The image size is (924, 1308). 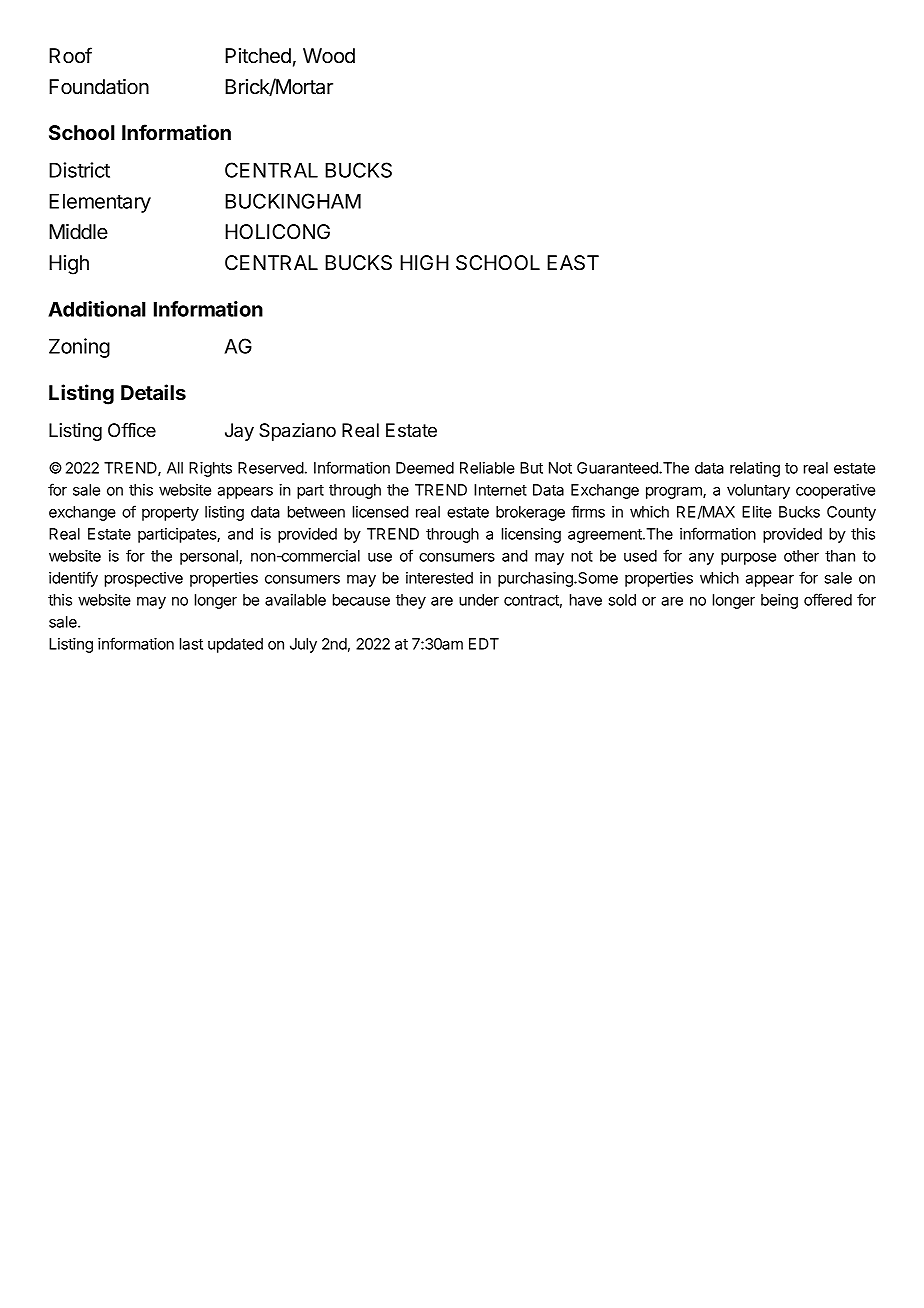 What do you see at coordinates (573, 263) in the screenshot?
I see `EAST` at bounding box center [573, 263].
